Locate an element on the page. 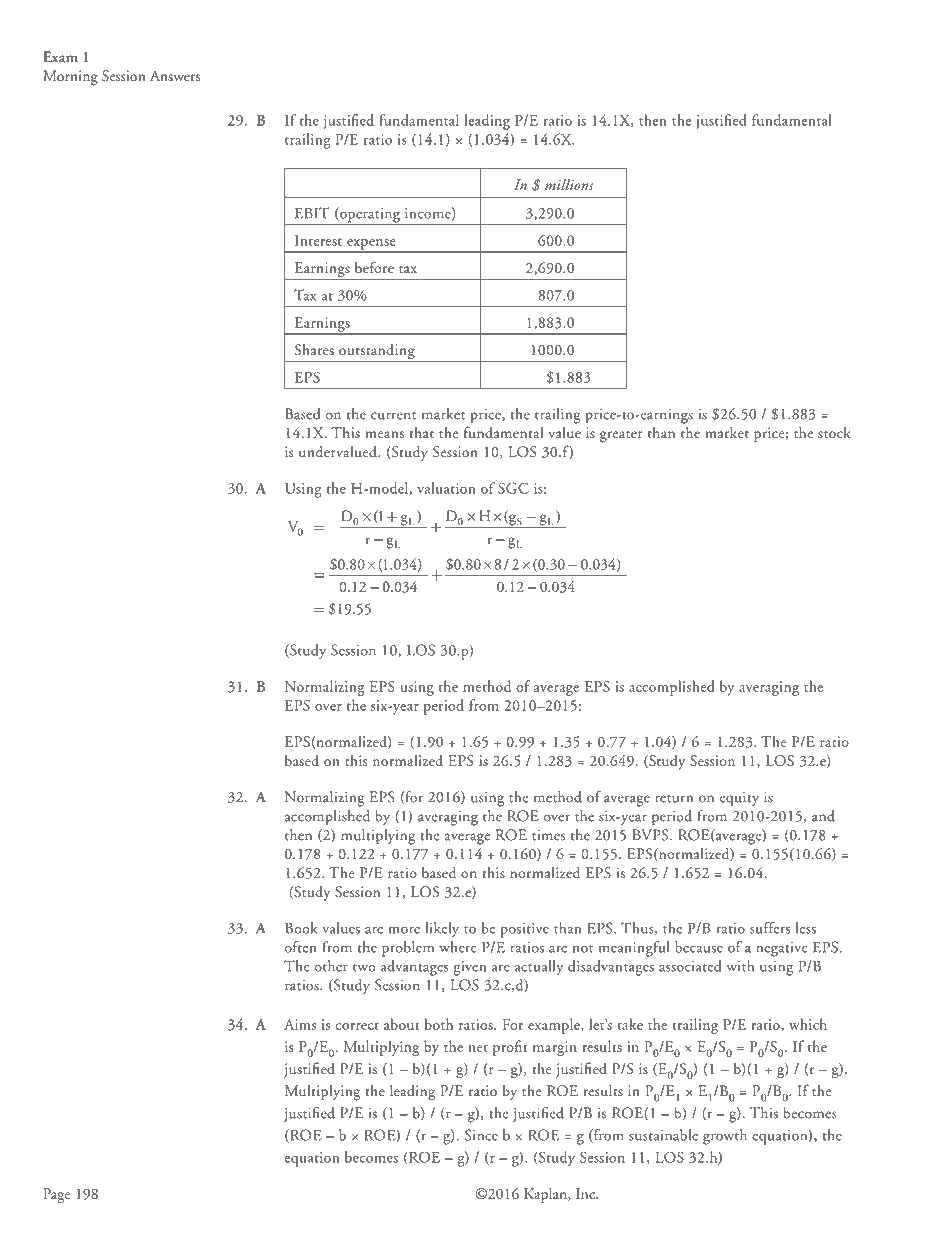  equity is located at coordinates (739, 799).
